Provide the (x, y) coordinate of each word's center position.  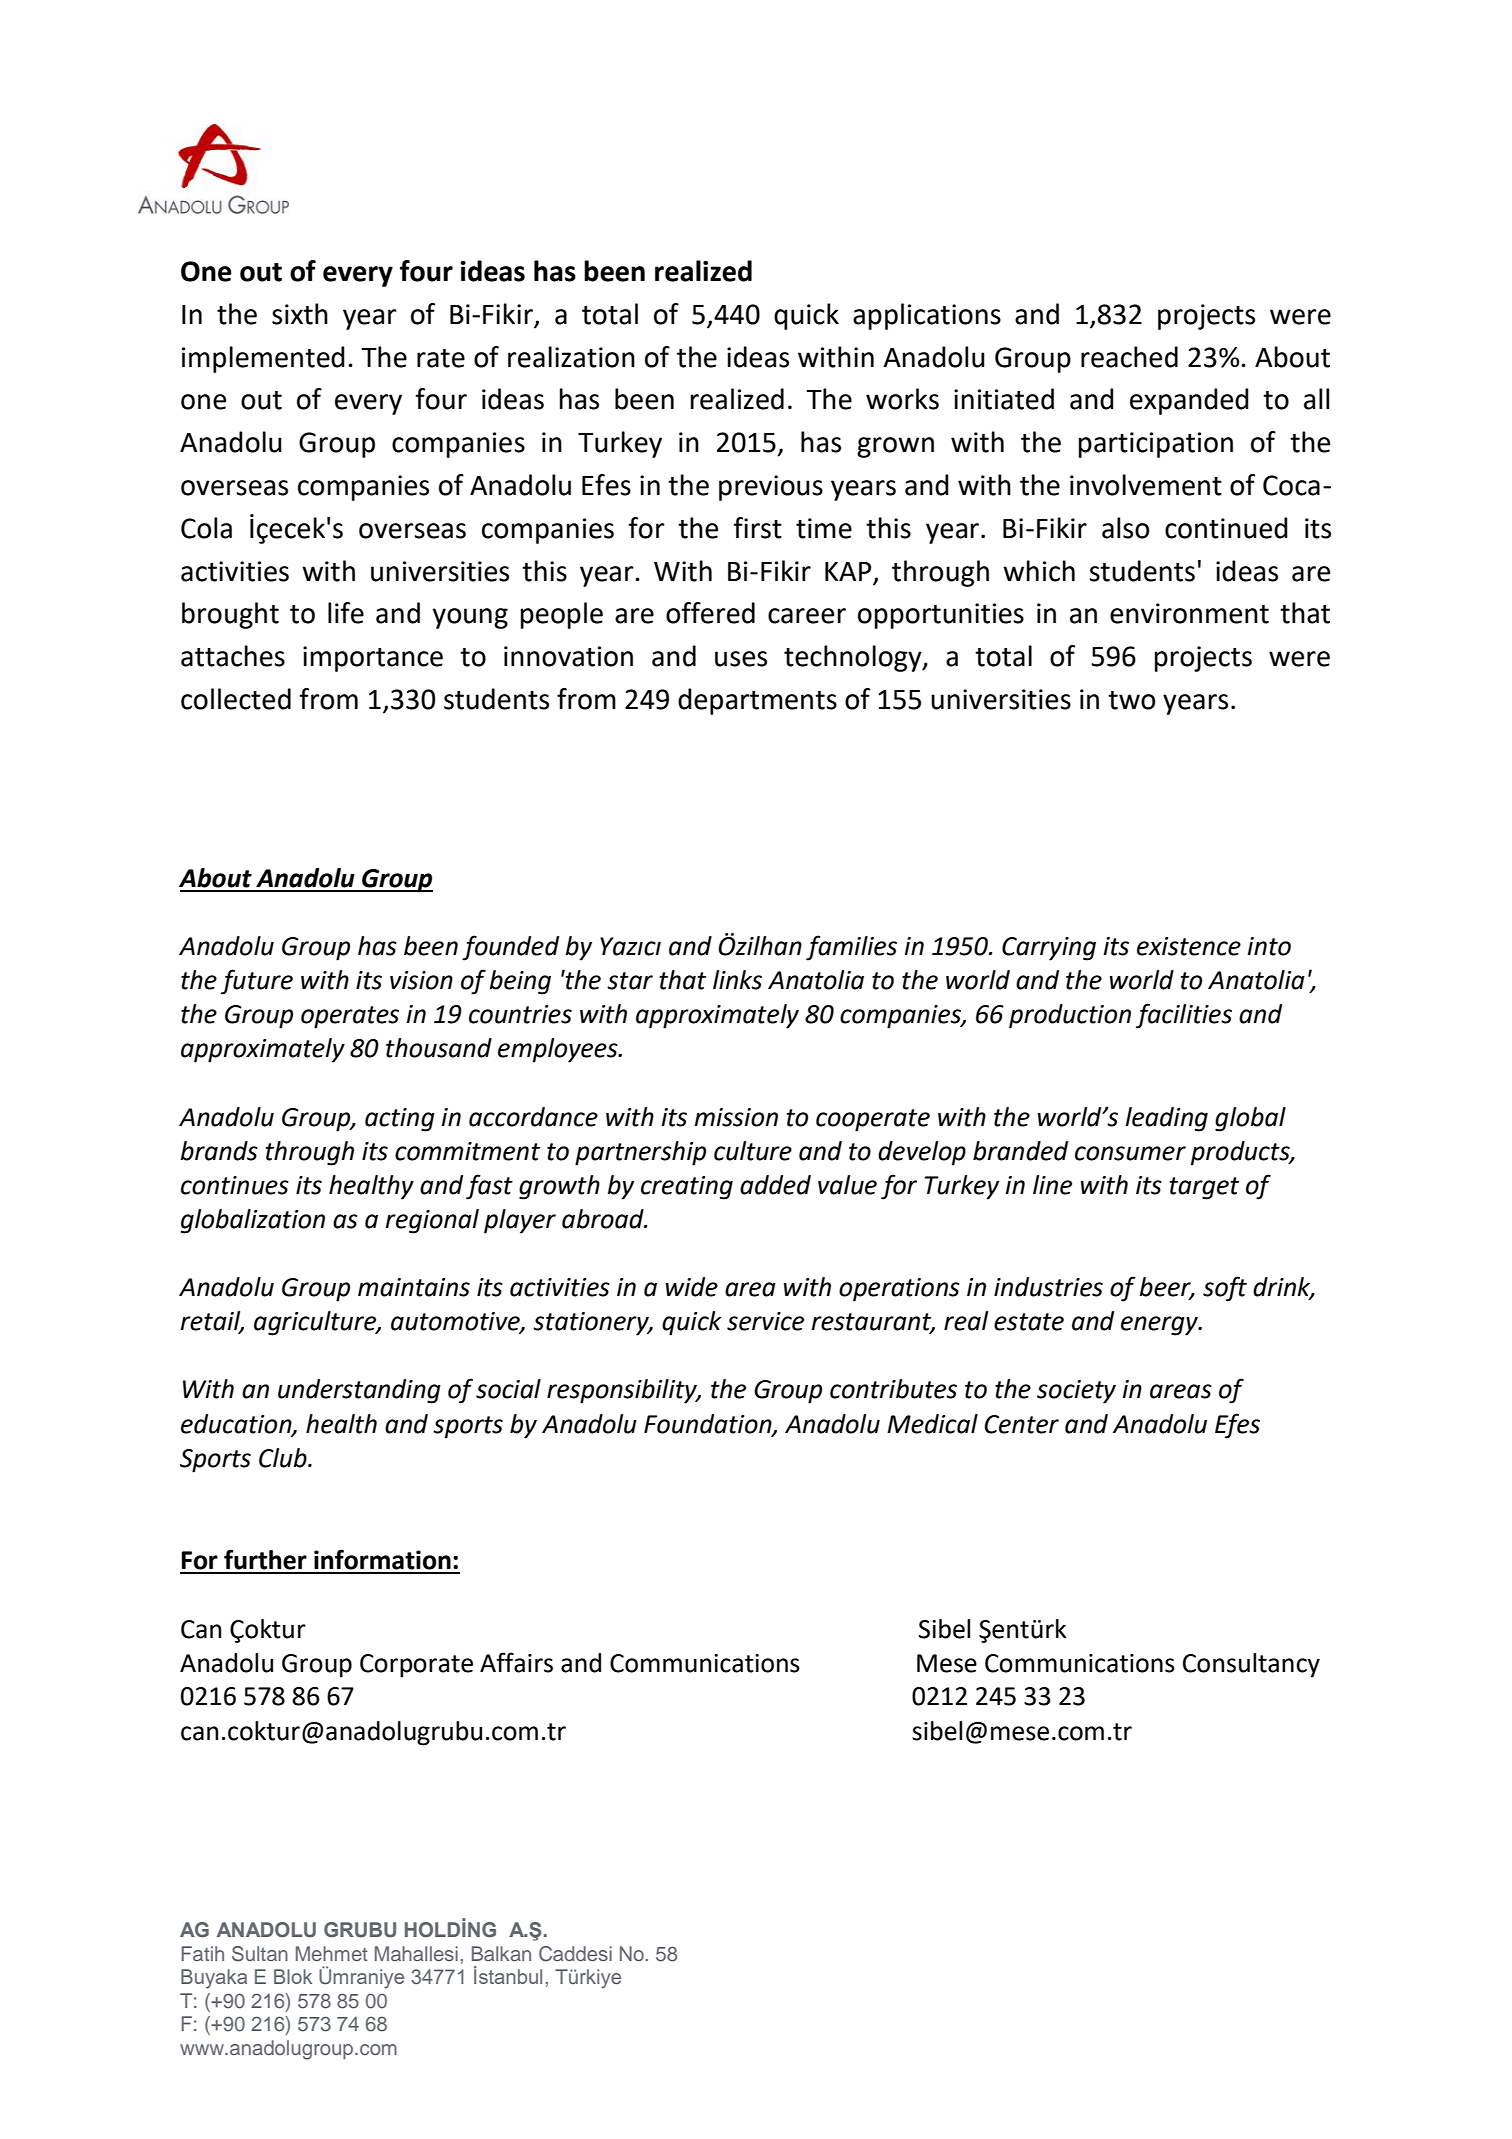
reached (1129, 357)
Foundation (709, 1424)
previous (771, 488)
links (737, 980)
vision (421, 980)
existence (1189, 946)
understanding (359, 1391)
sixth (300, 314)
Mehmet (331, 1953)
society (1076, 1392)
